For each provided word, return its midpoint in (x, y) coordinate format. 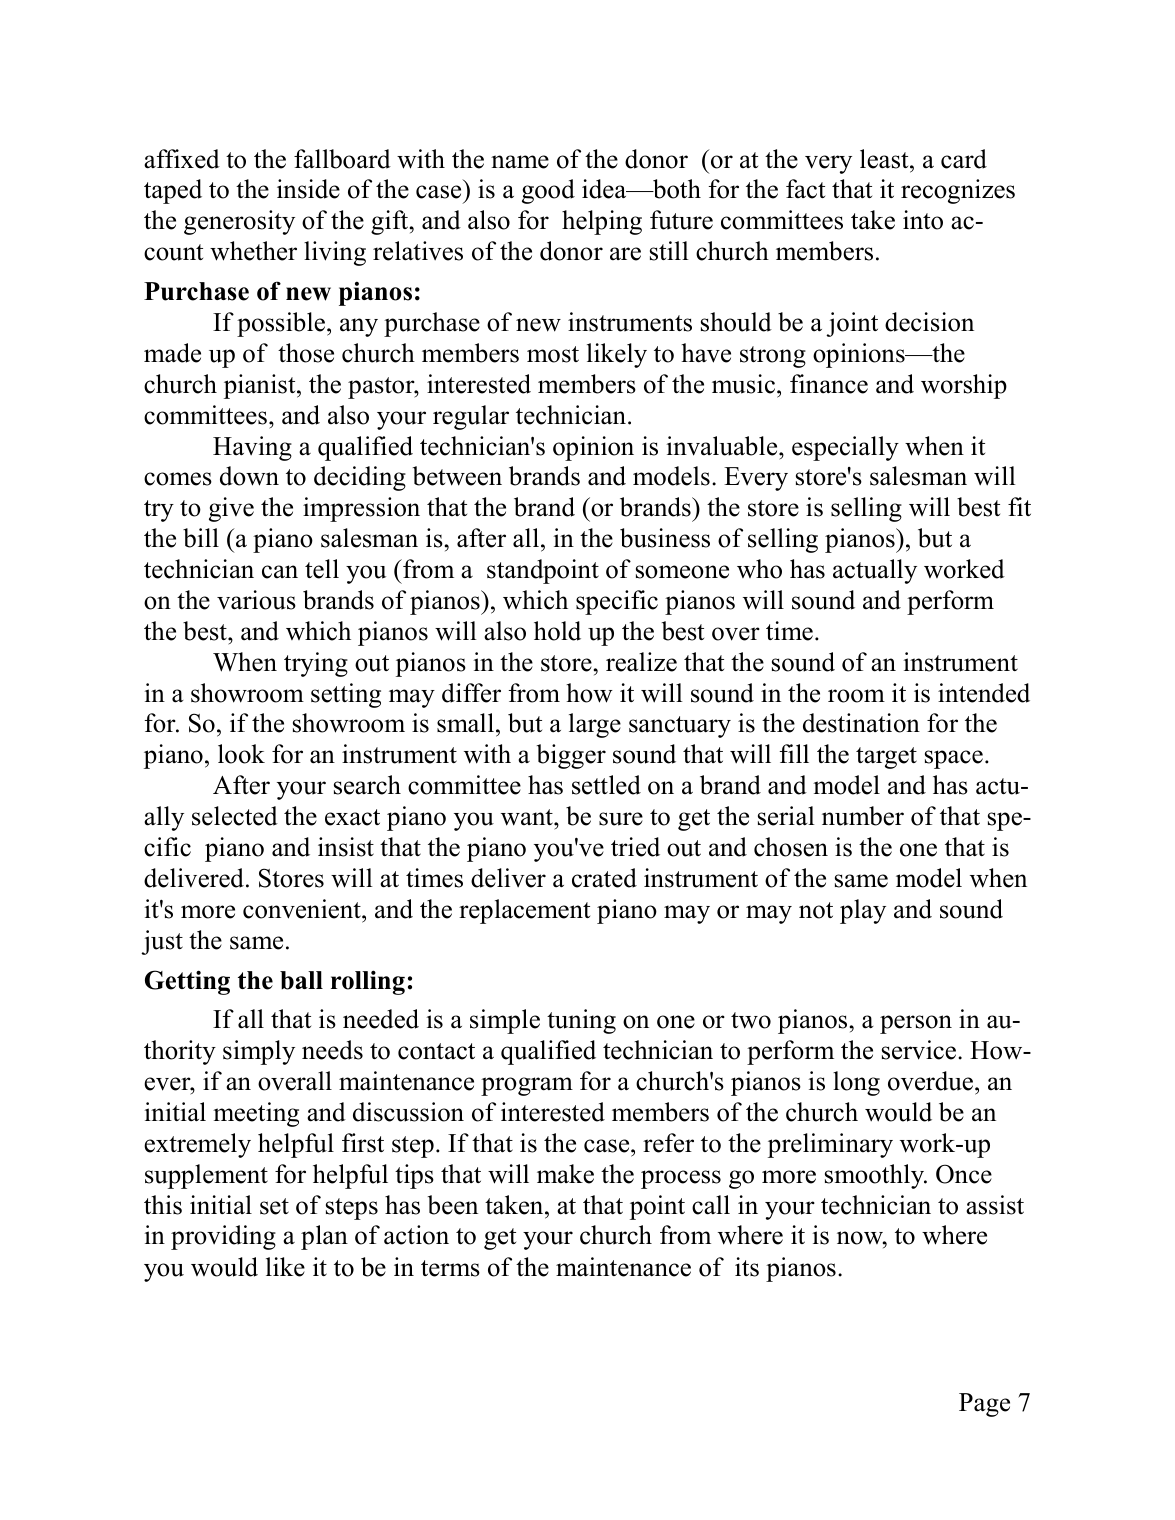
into (923, 220)
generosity (239, 222)
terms (450, 1268)
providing (223, 1237)
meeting (256, 1114)
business (665, 538)
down (249, 476)
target (886, 758)
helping (602, 222)
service (920, 1050)
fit (1019, 506)
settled (606, 785)
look (241, 754)
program (527, 1086)
